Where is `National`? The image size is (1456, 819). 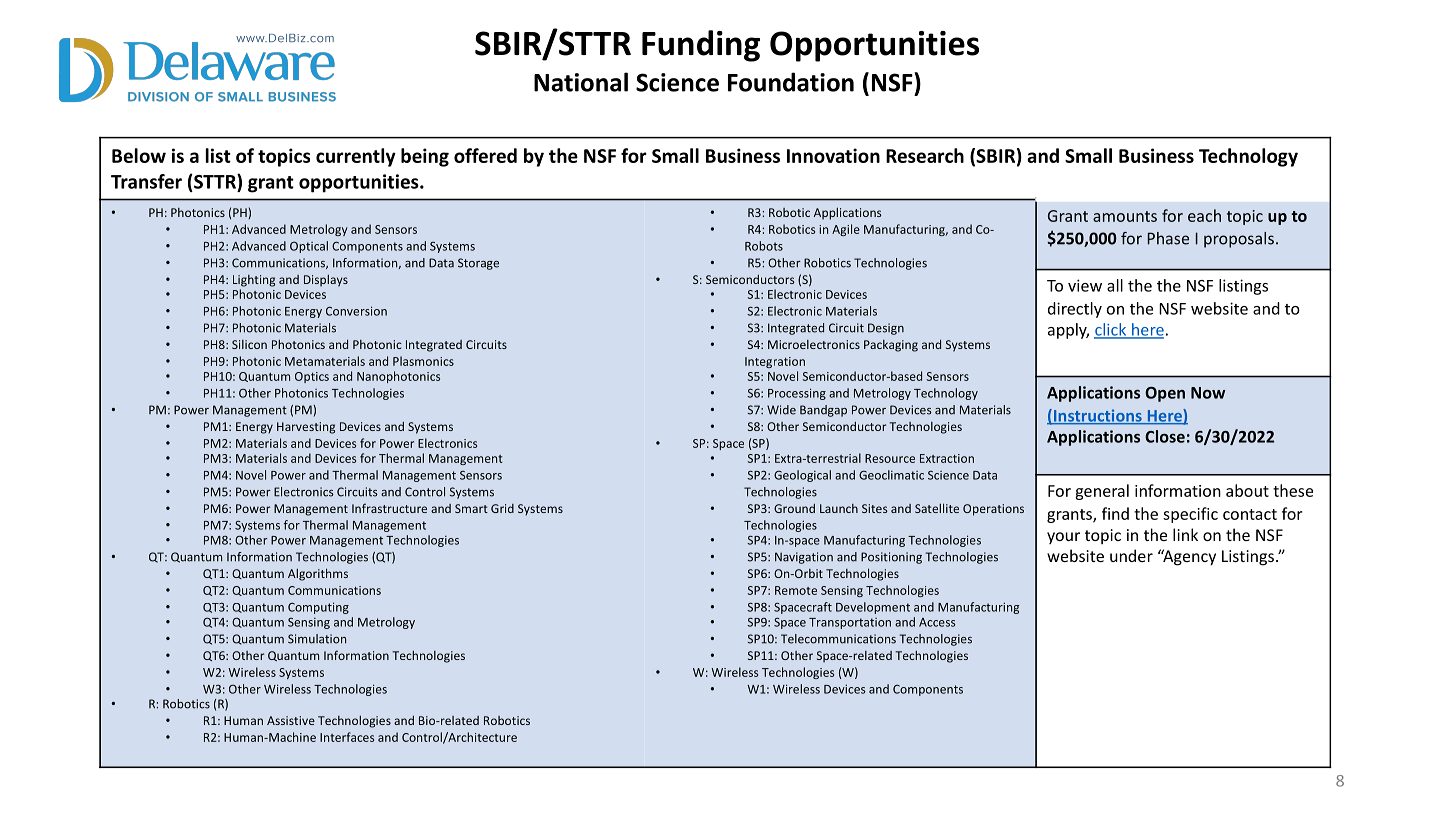
National is located at coordinates (581, 82).
